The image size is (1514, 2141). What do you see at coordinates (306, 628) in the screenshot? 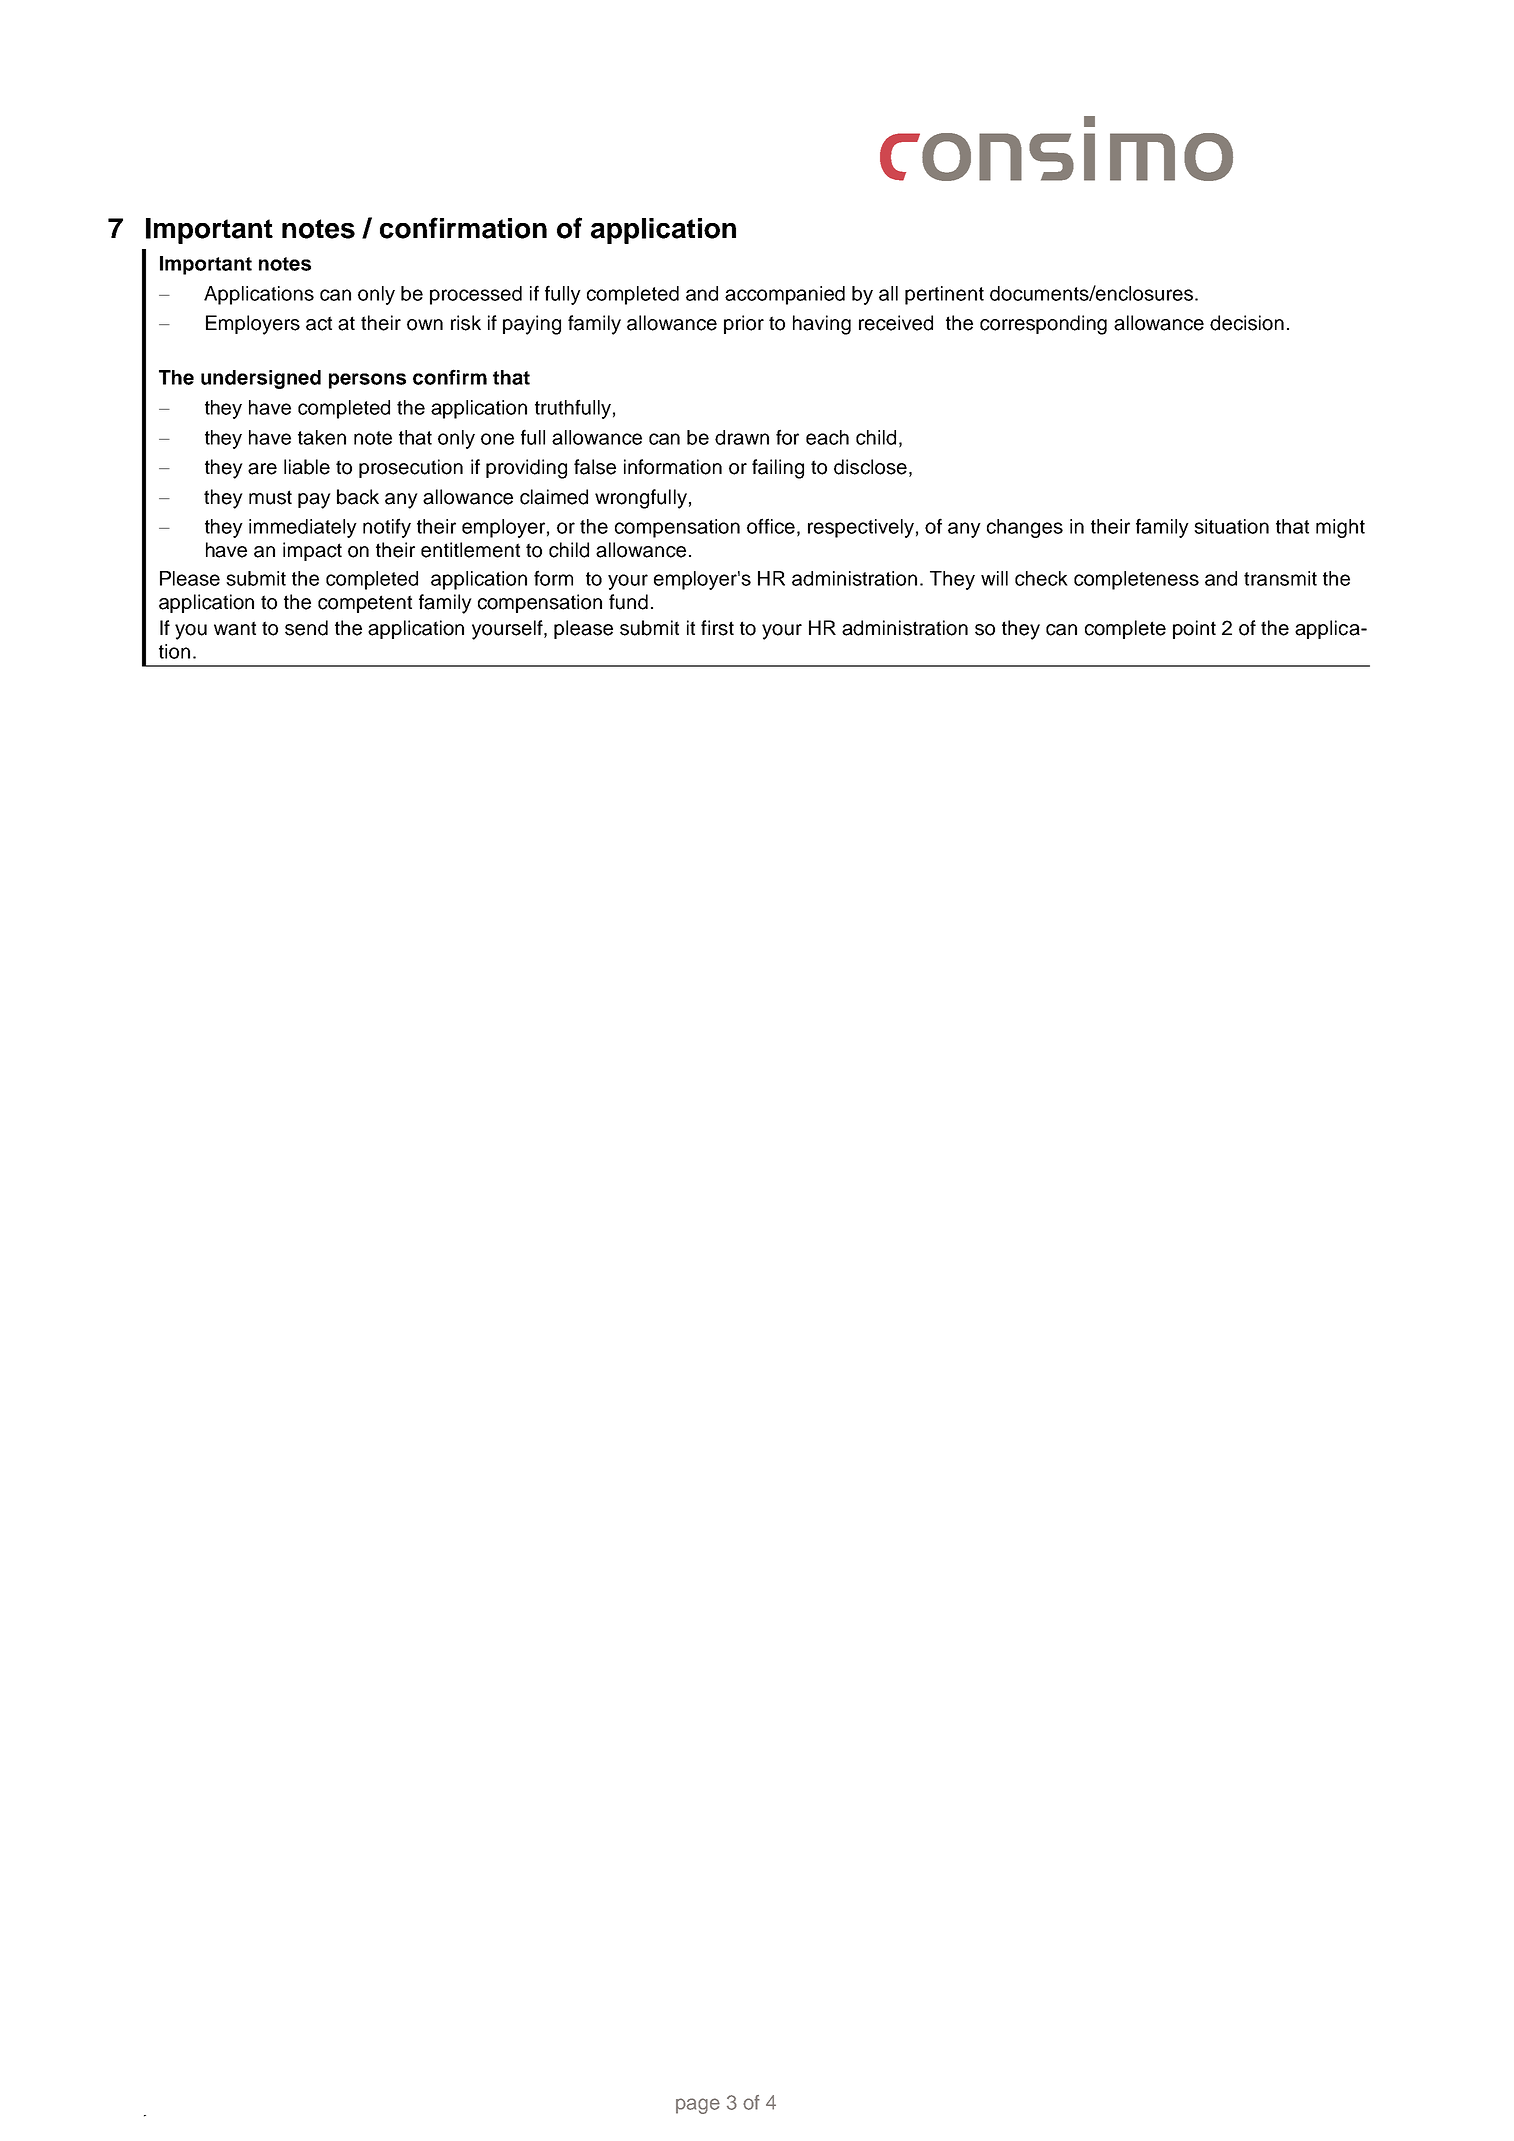
I see `send` at bounding box center [306, 628].
